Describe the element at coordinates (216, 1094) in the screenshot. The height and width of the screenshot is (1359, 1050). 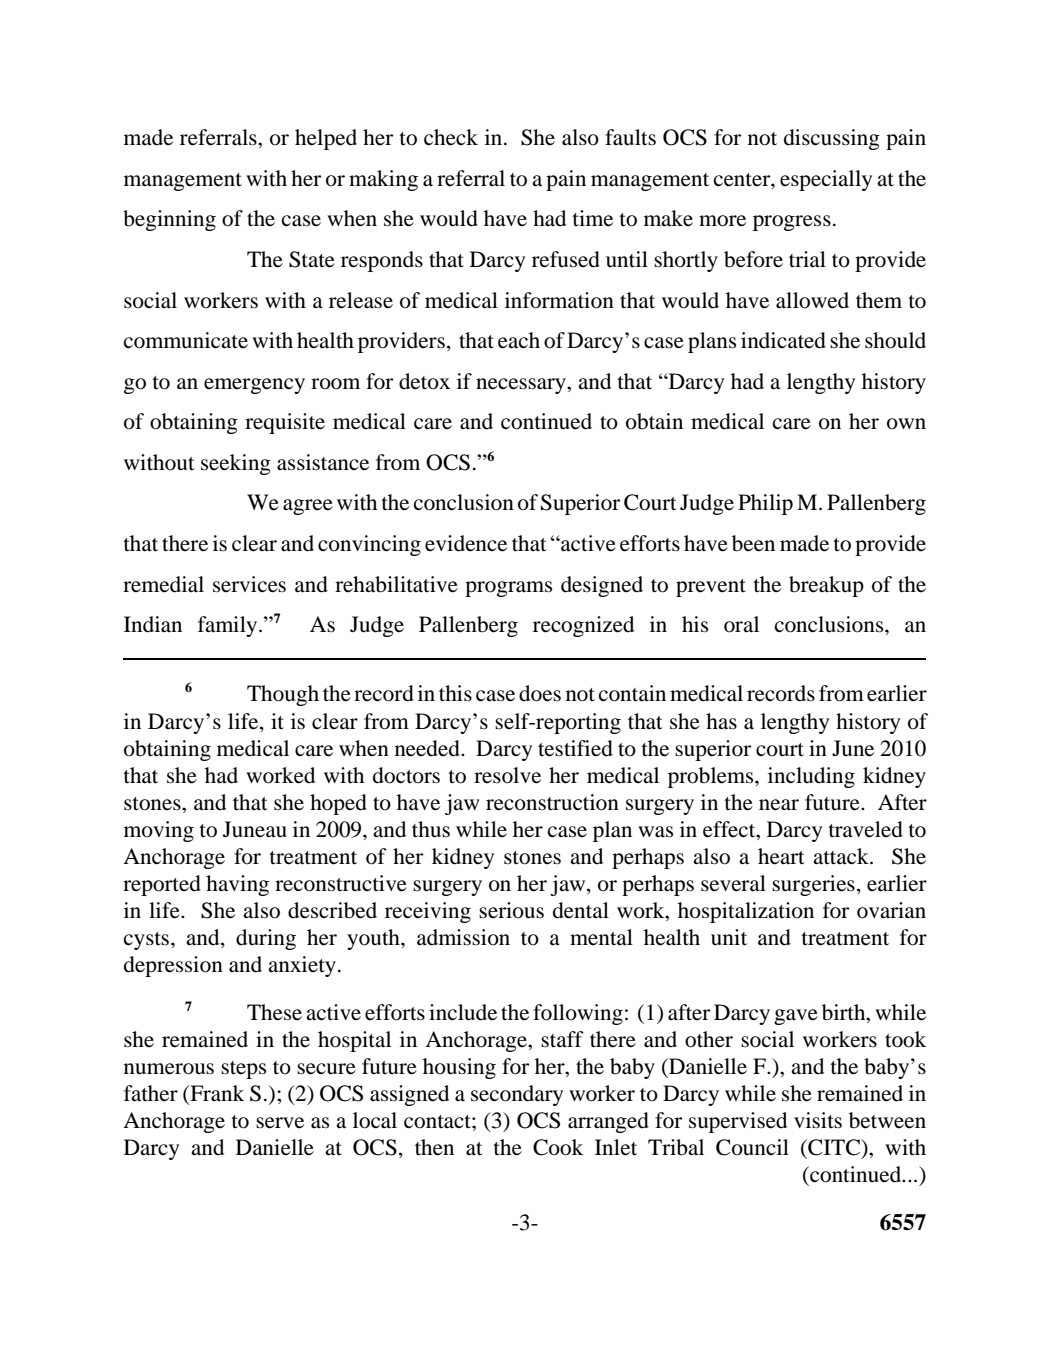
I see `Frank` at that location.
